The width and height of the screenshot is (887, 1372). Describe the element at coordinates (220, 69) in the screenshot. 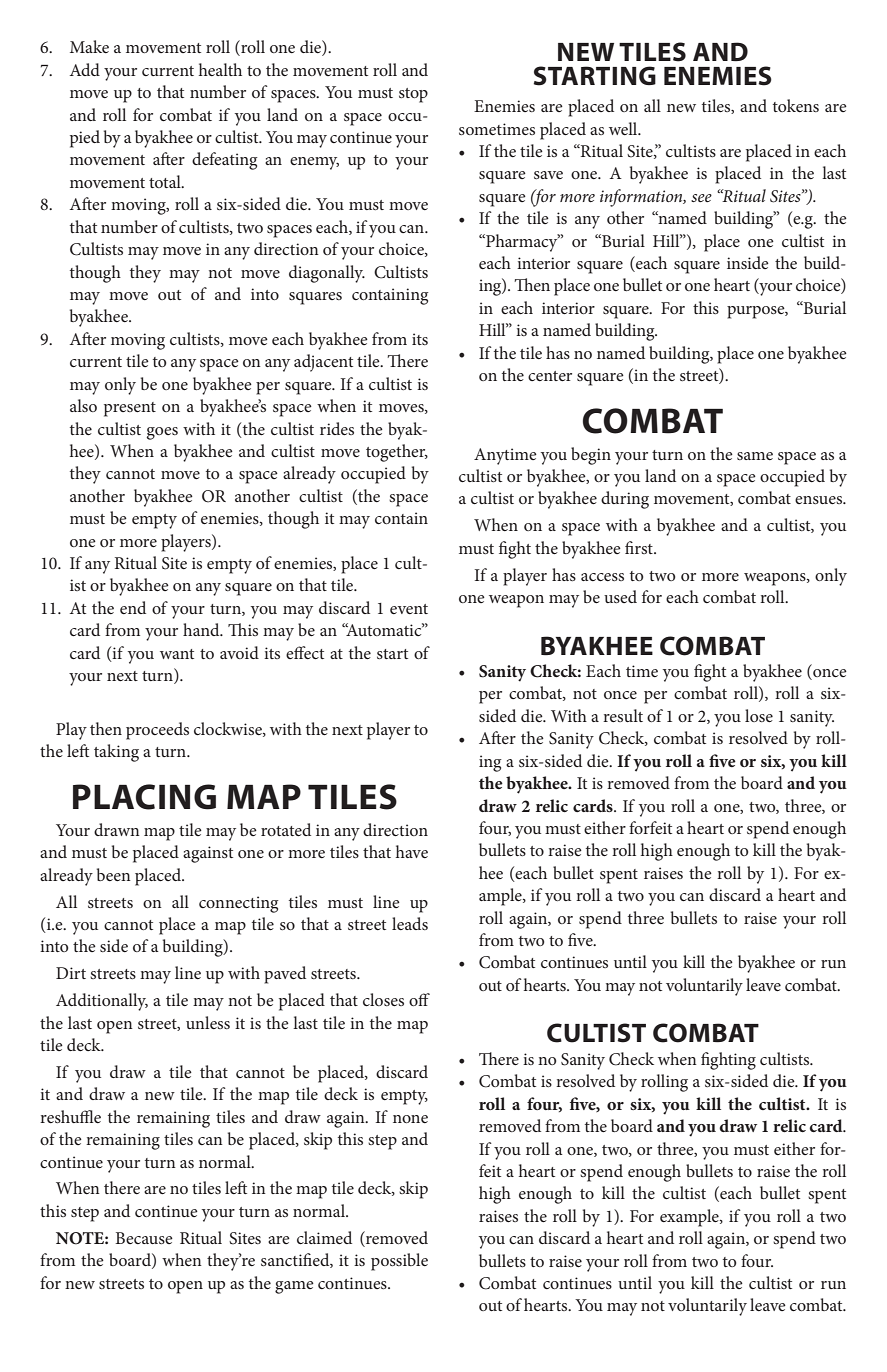

I see `health` at that location.
